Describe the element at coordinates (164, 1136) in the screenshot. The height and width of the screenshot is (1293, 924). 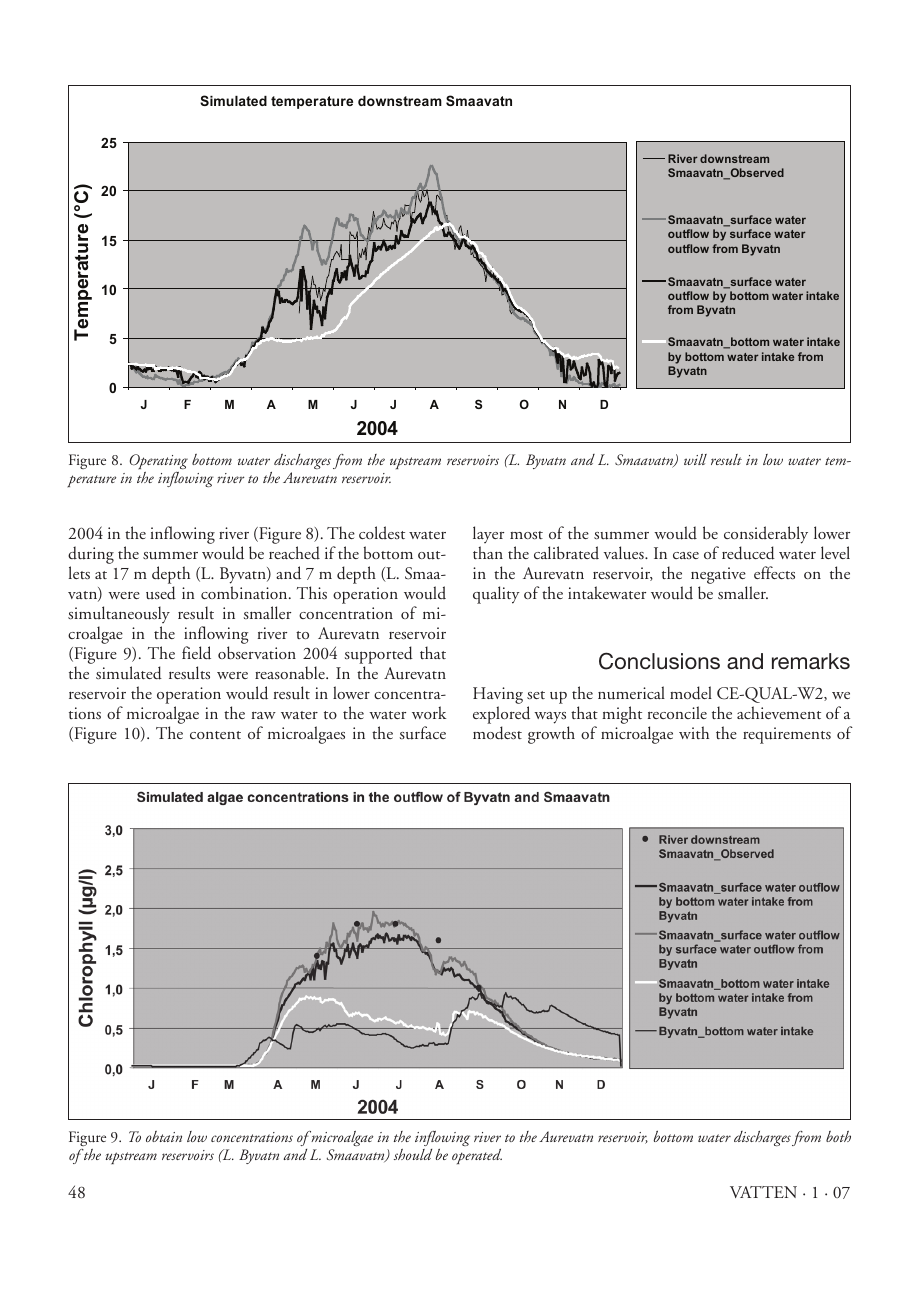
I see `obtain` at that location.
